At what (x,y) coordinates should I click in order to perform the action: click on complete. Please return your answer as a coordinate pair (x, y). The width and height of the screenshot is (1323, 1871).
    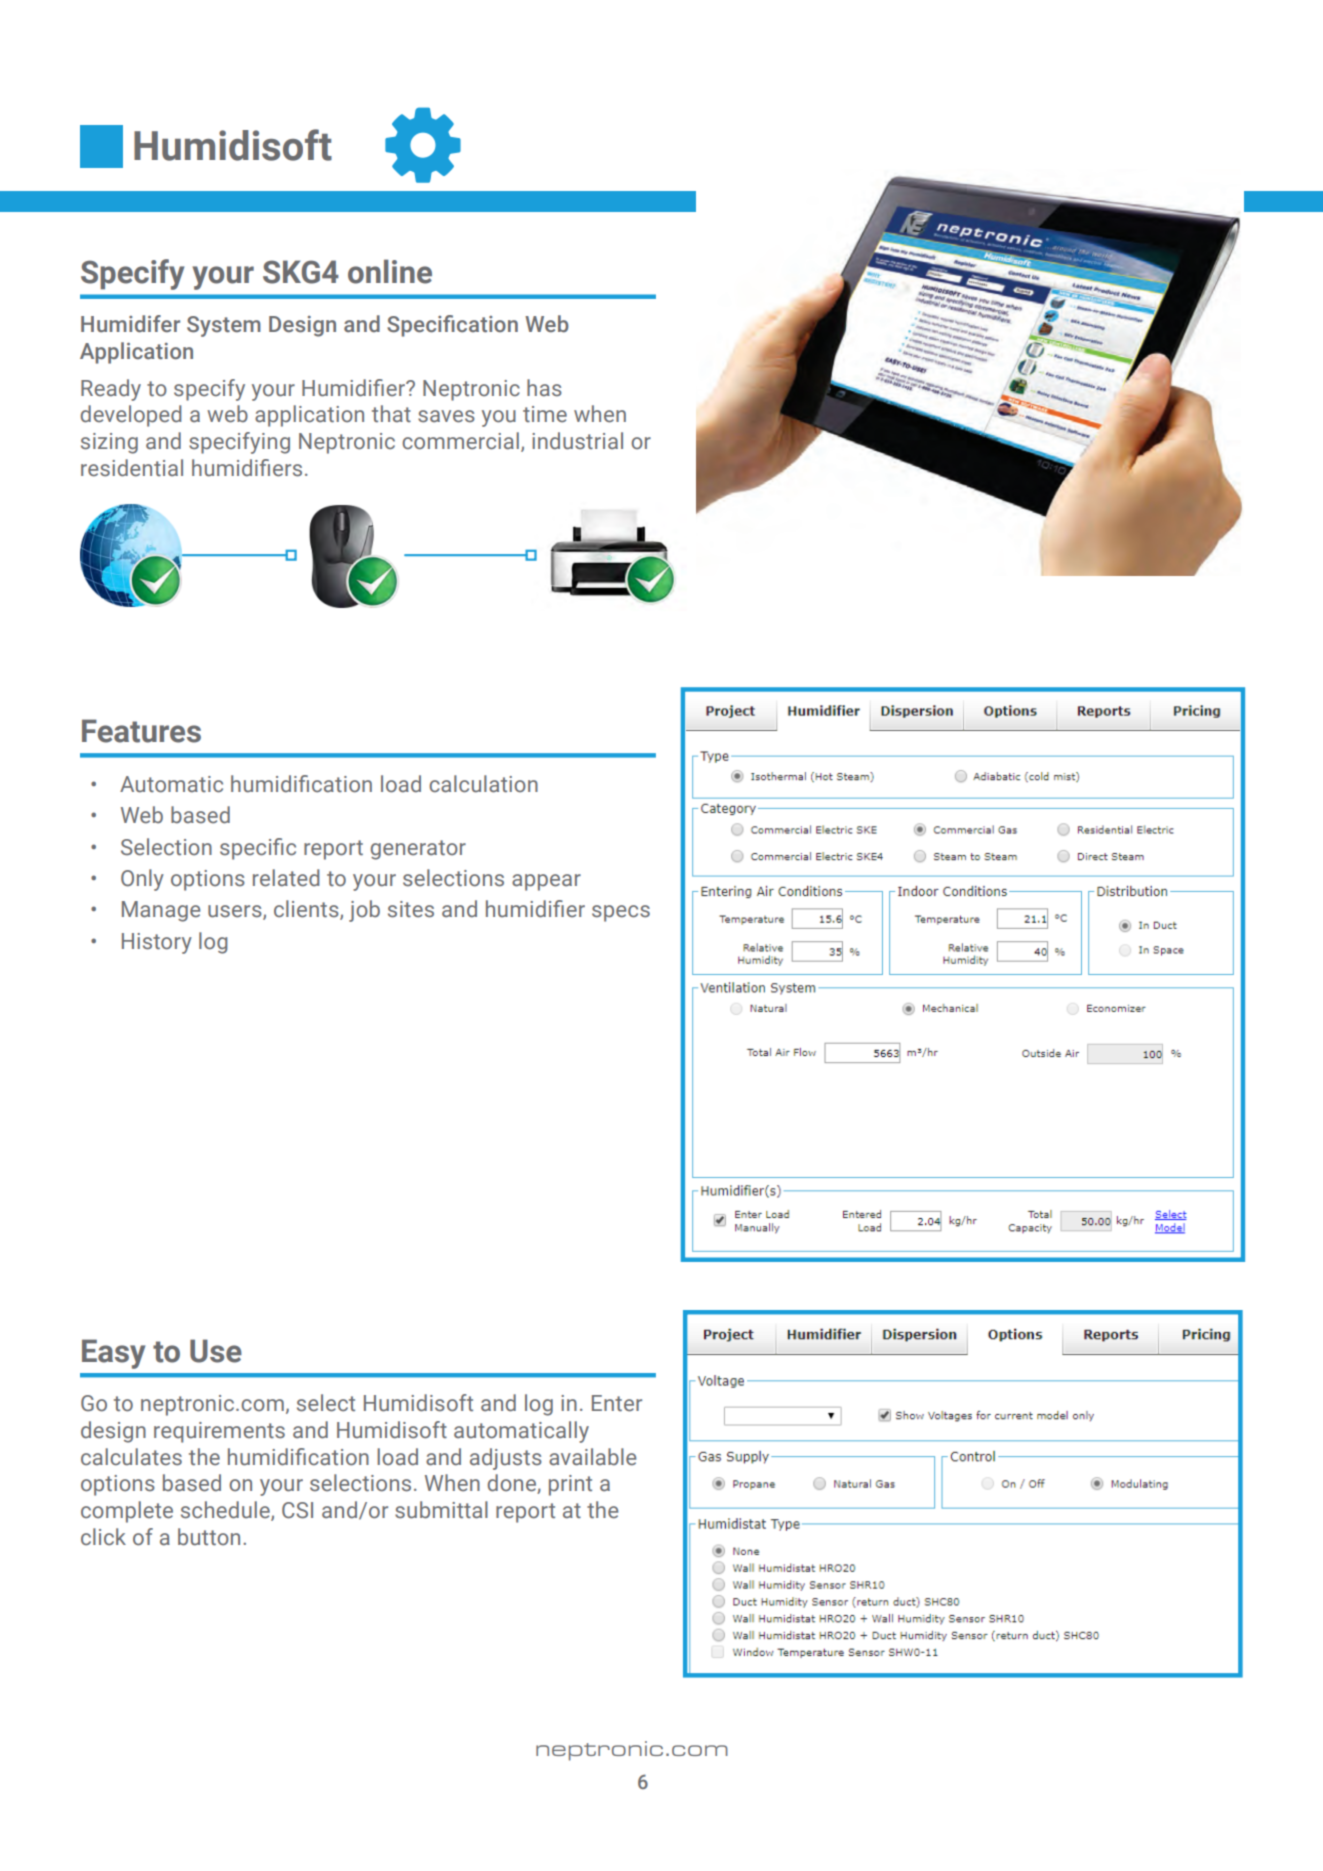
    Looking at the image, I should click on (127, 1512).
